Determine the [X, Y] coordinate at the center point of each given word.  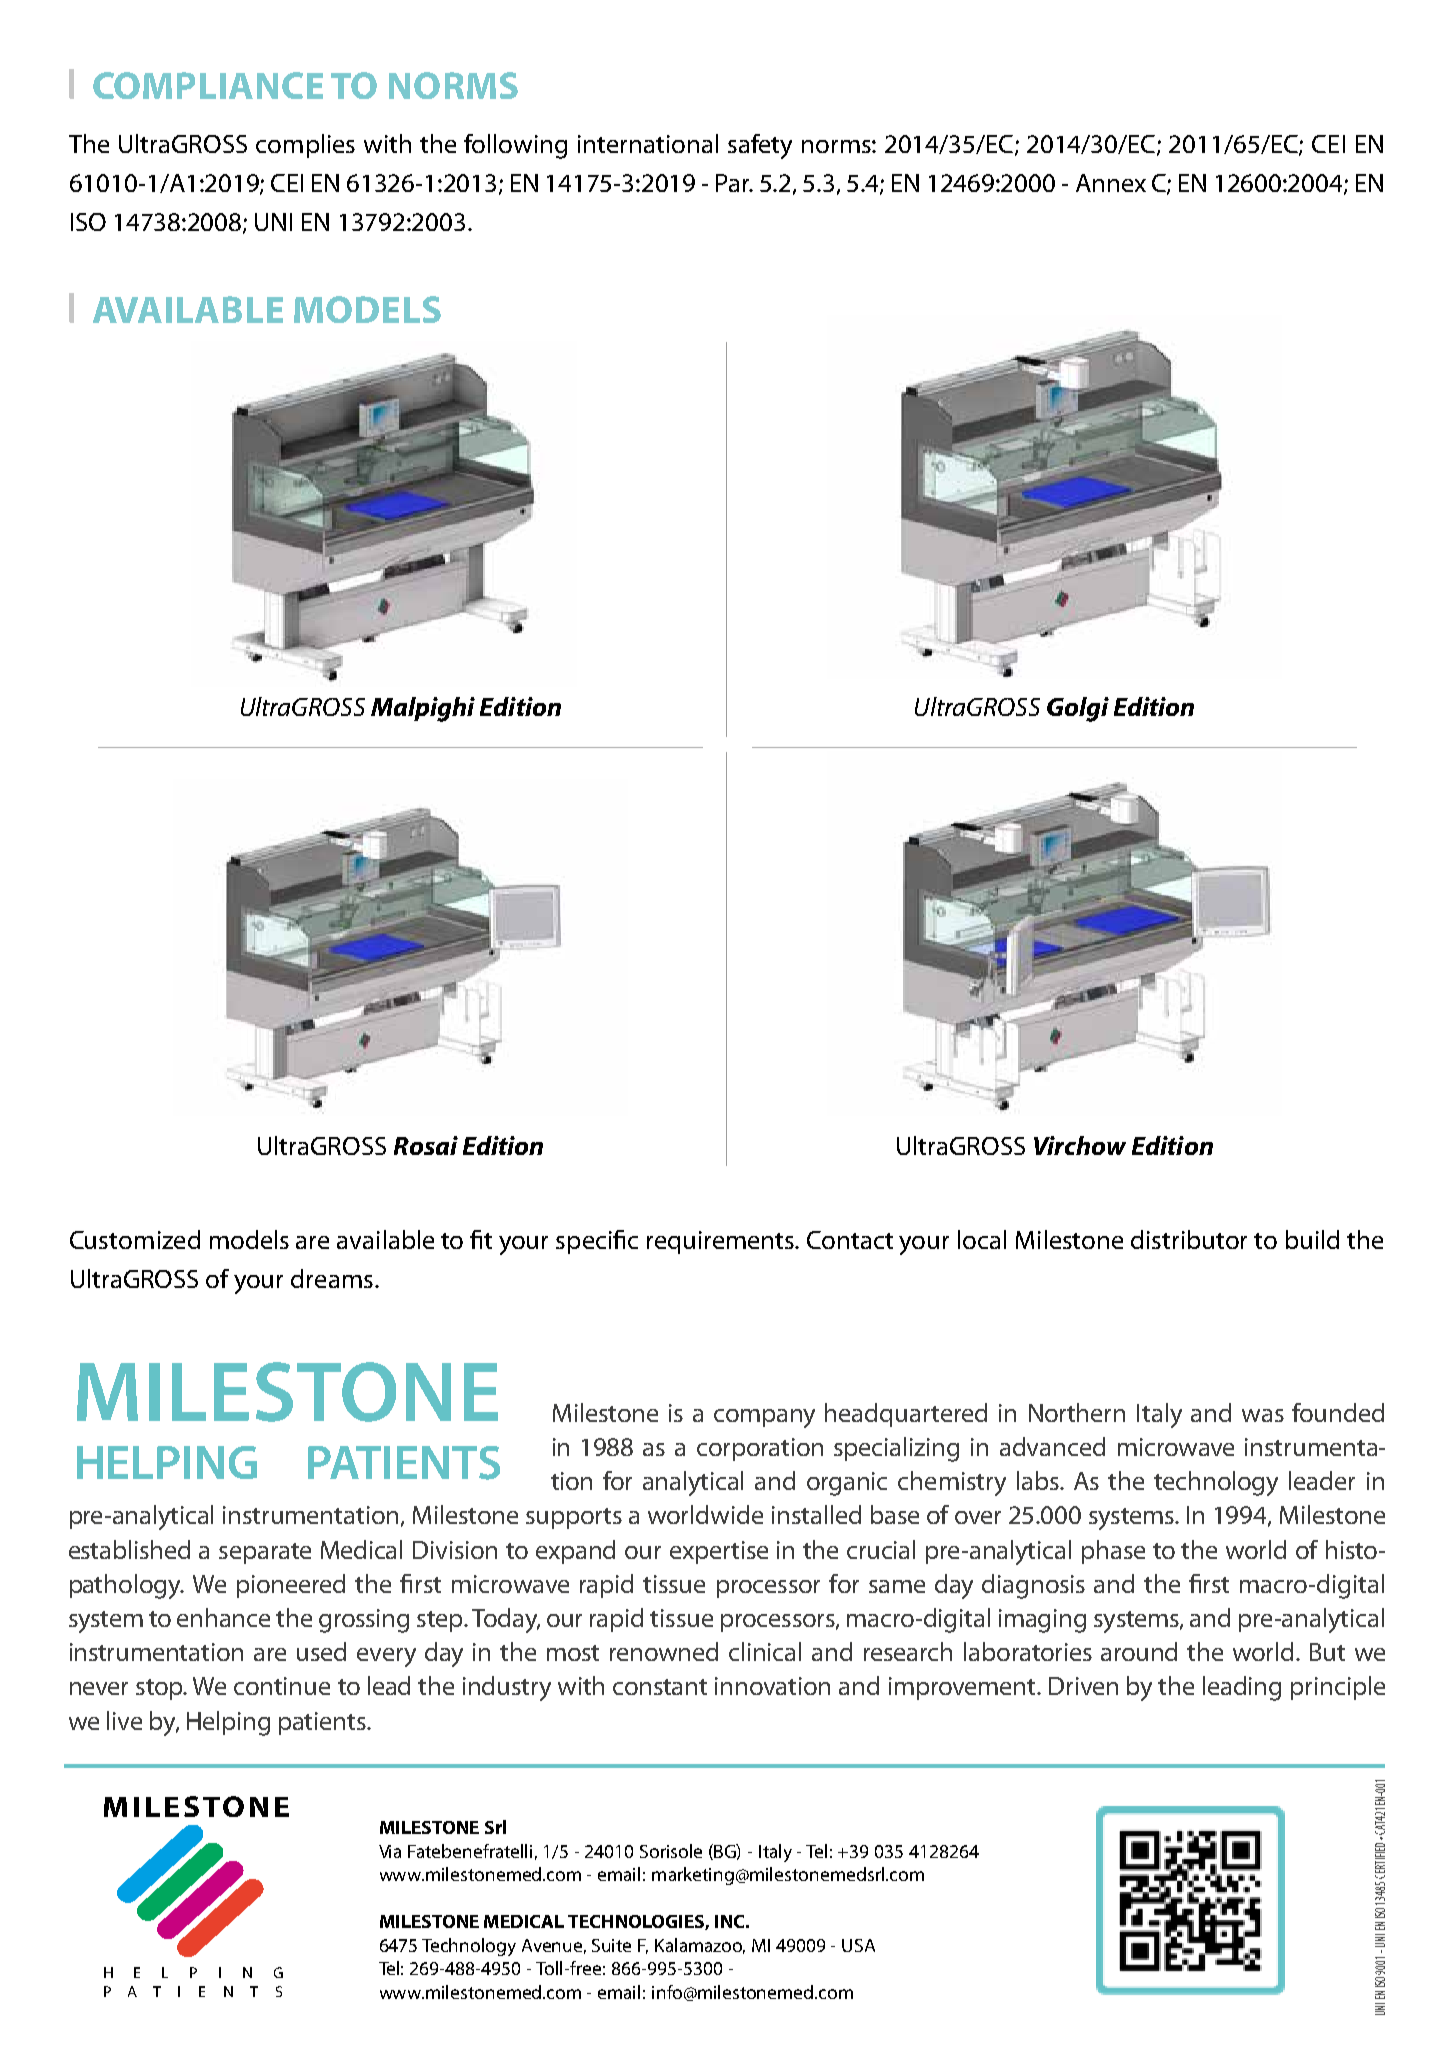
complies [305, 146]
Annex [1111, 183]
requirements [722, 1242]
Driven [1083, 1686]
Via [390, 1851]
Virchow [1080, 1145]
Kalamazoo [700, 1946]
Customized [135, 1239]
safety [760, 146]
